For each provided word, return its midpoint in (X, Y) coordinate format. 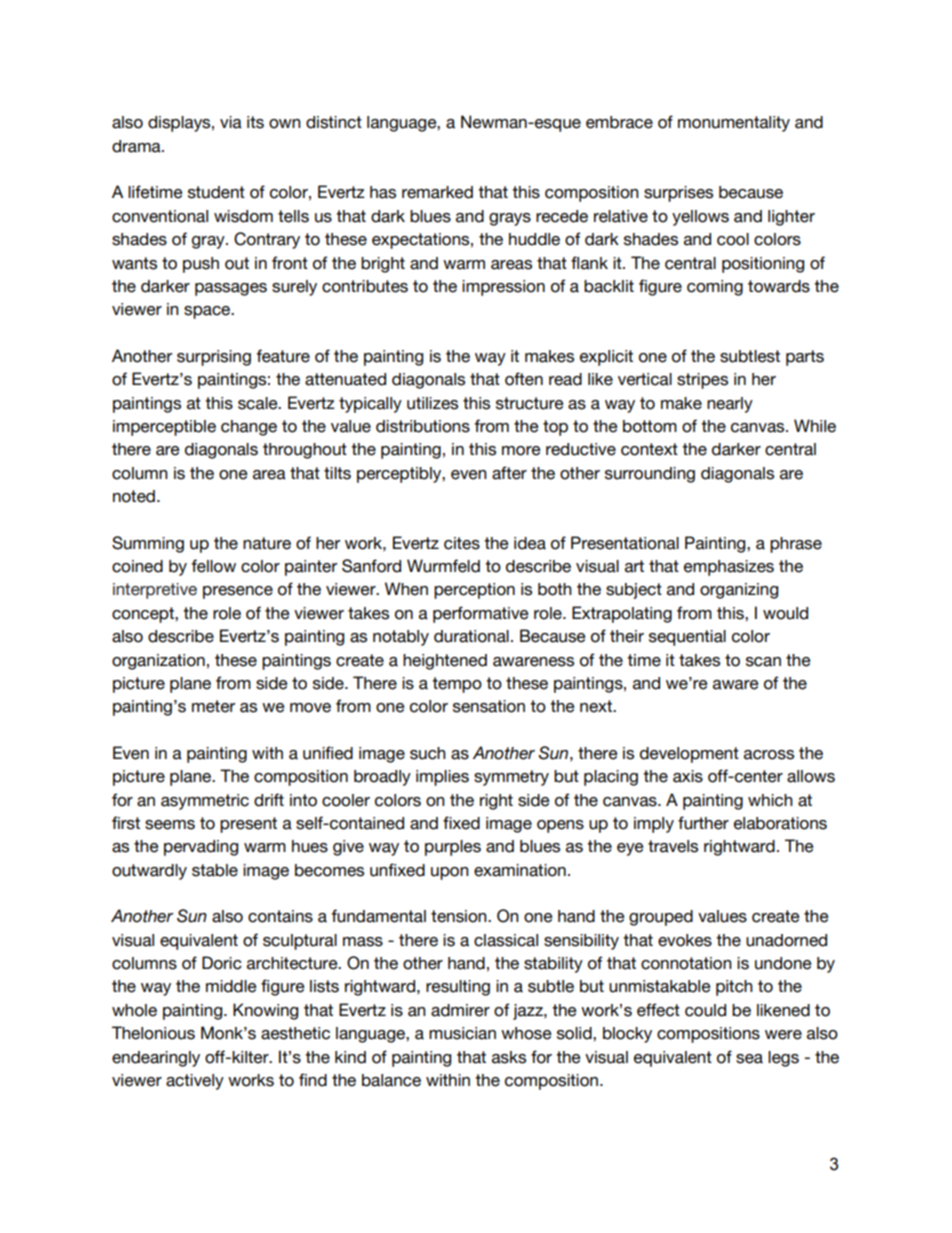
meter (213, 706)
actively (195, 1082)
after (509, 473)
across (769, 755)
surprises (678, 194)
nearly (730, 405)
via (231, 122)
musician (462, 1033)
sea (749, 1059)
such (428, 753)
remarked (437, 192)
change (249, 428)
